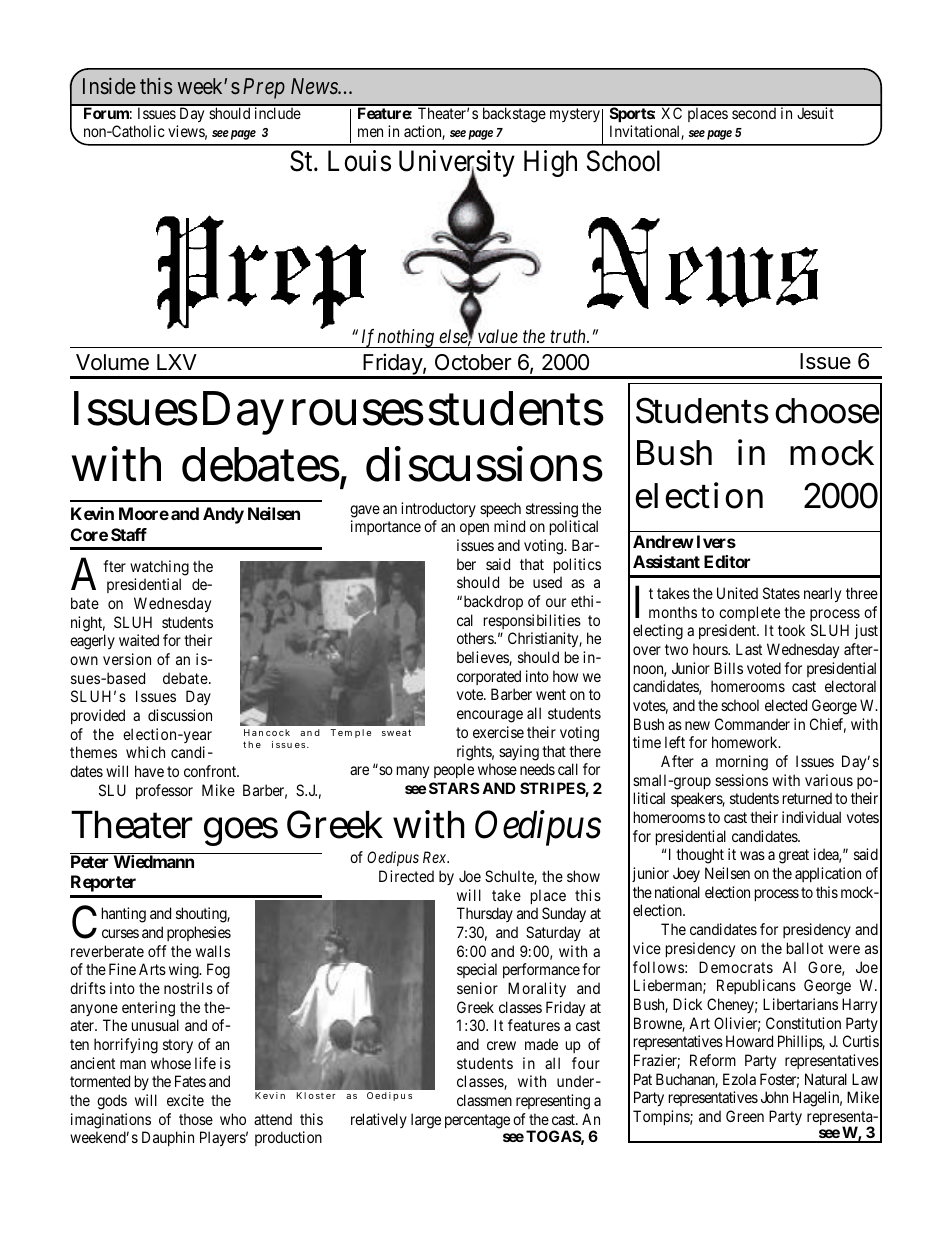  Describe the element at coordinates (477, 1121) in the screenshot. I see `percentage` at that location.
